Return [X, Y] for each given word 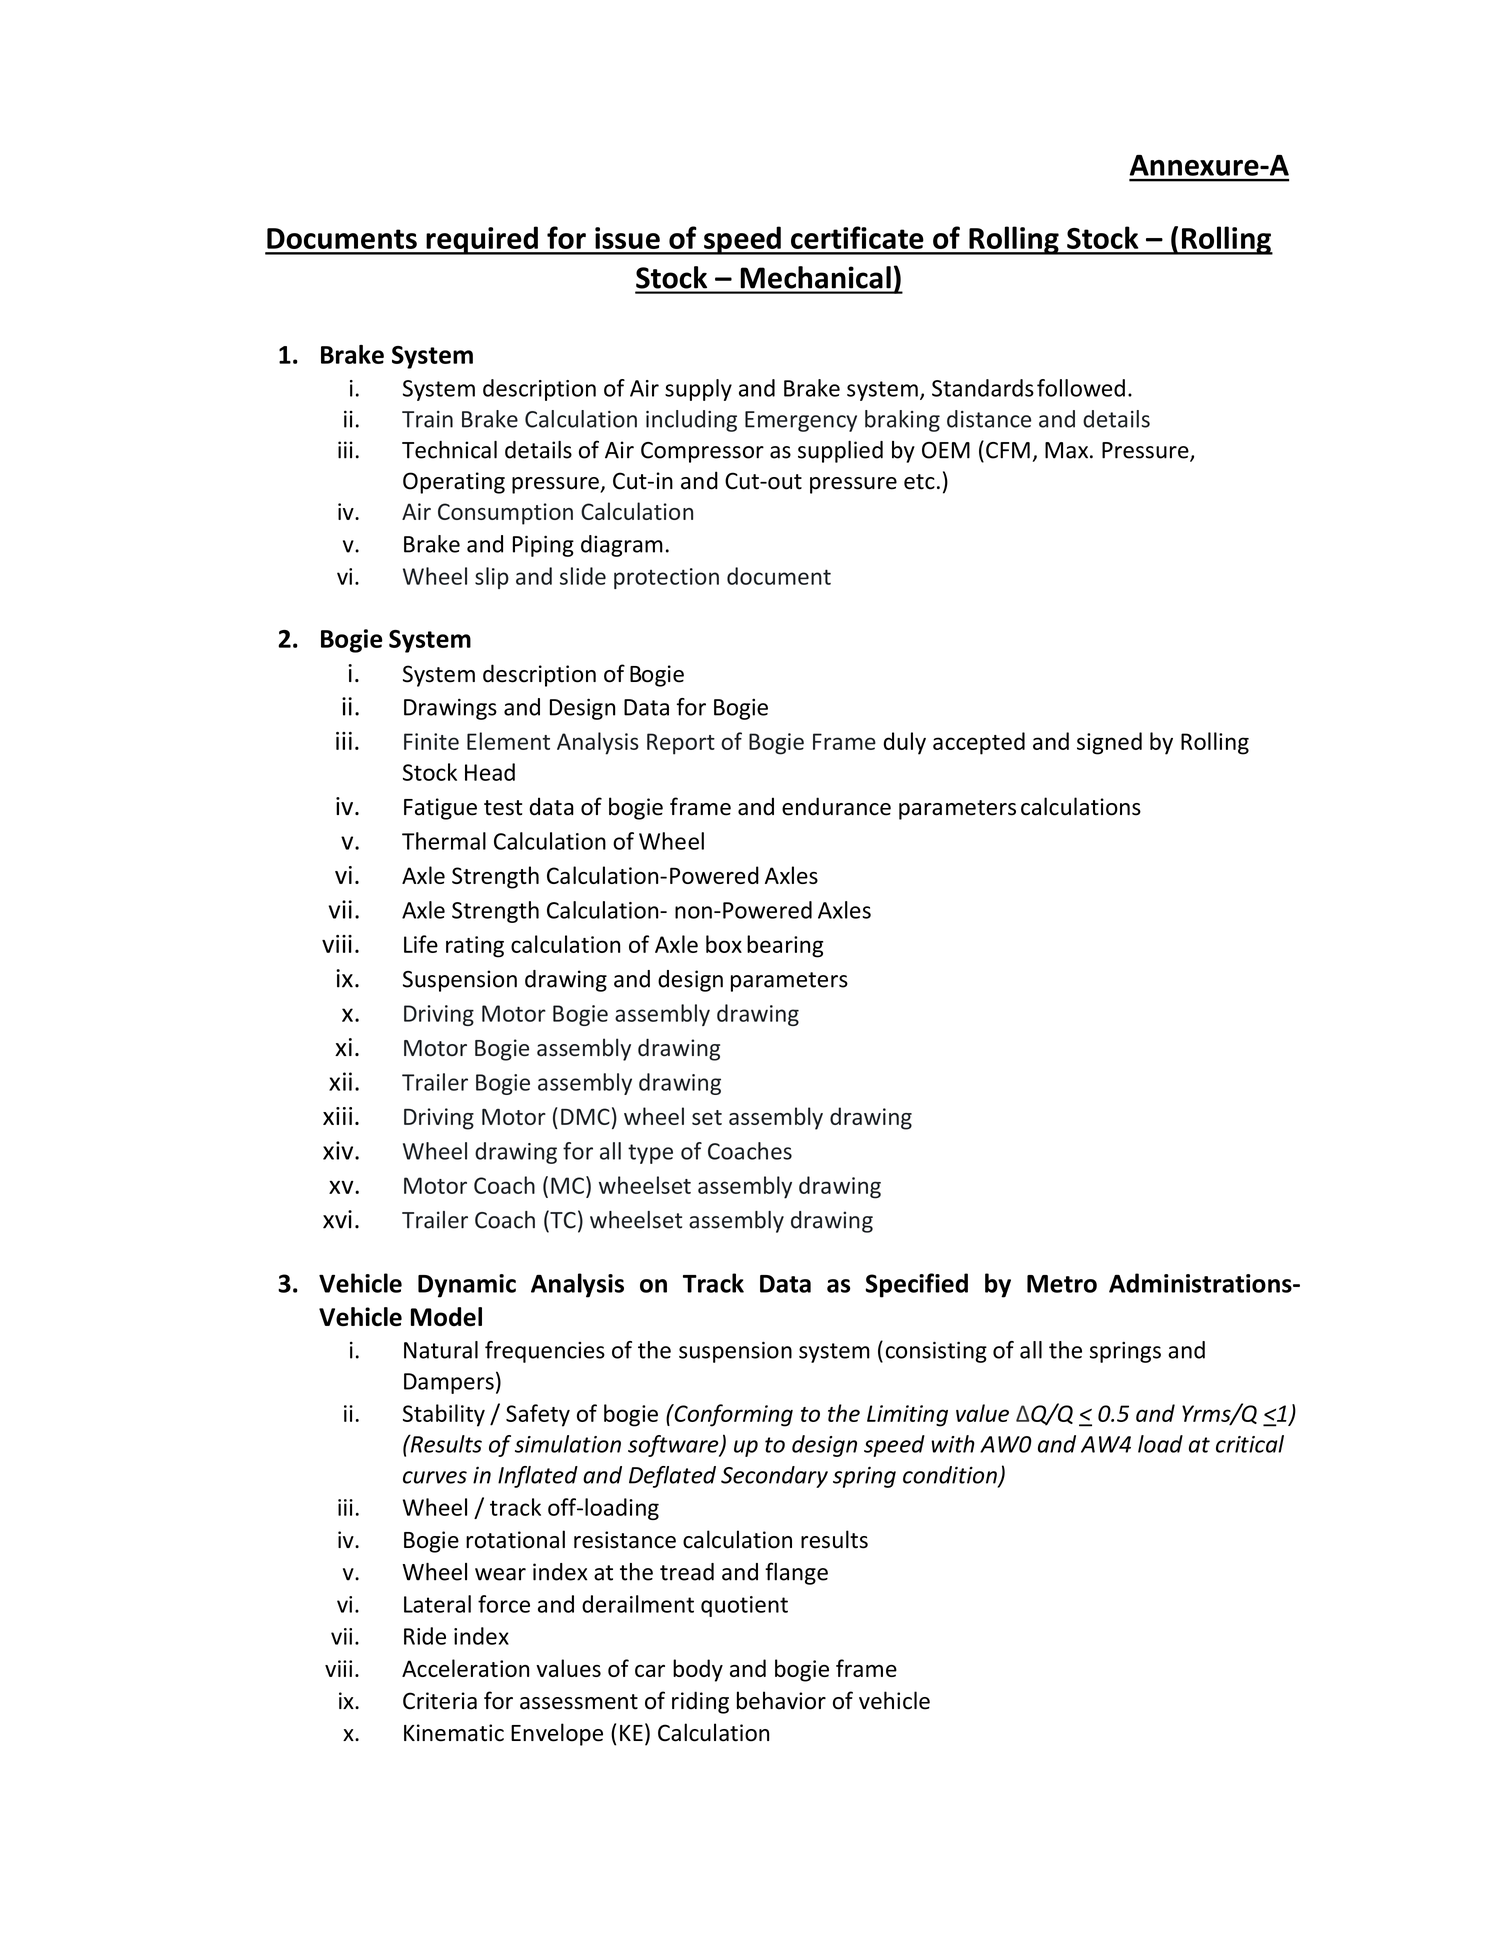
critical [1250, 1444]
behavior [781, 1700]
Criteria [440, 1701]
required [482, 240]
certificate [857, 237]
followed [1081, 388]
